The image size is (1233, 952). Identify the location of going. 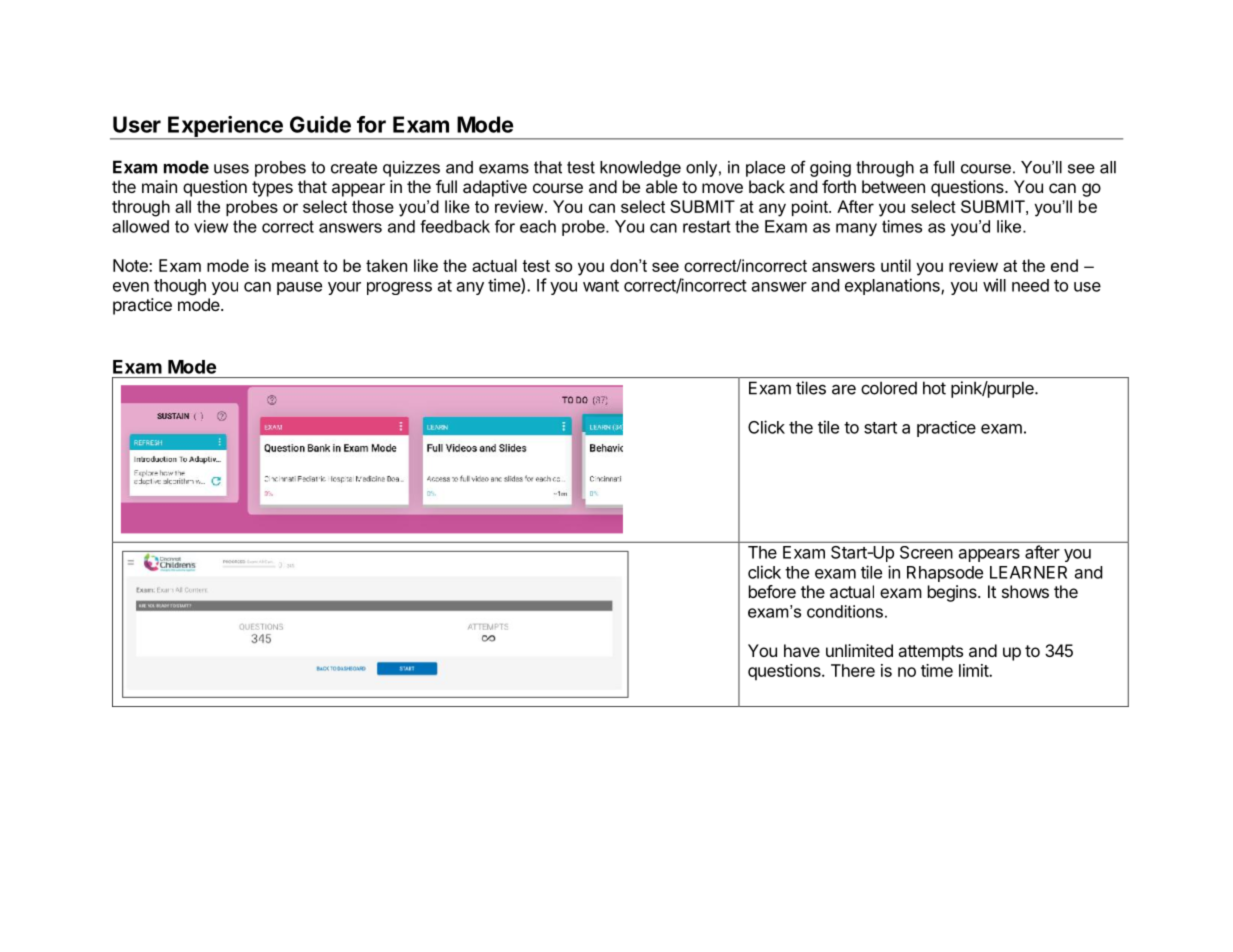
(830, 169).
